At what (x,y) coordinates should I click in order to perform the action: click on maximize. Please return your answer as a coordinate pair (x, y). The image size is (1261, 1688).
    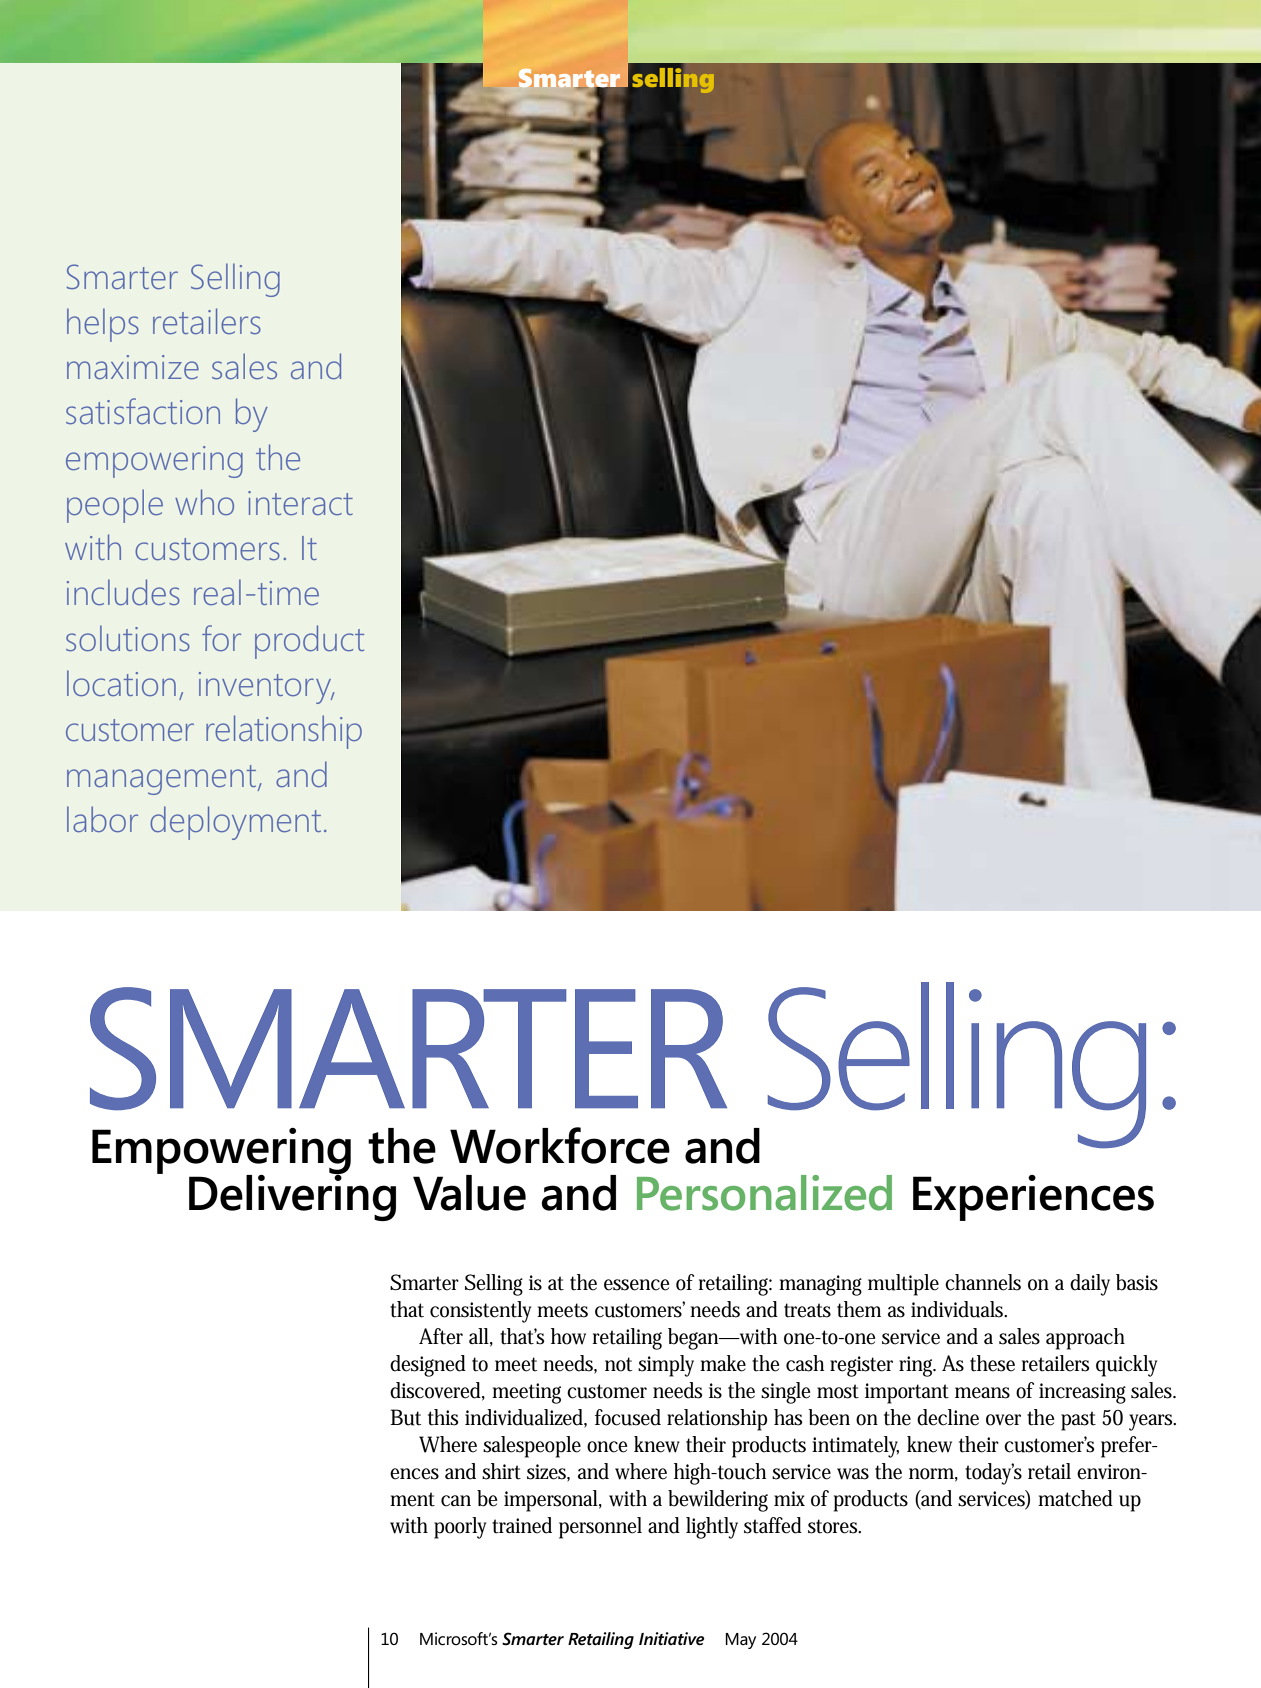
    Looking at the image, I should click on (133, 367).
